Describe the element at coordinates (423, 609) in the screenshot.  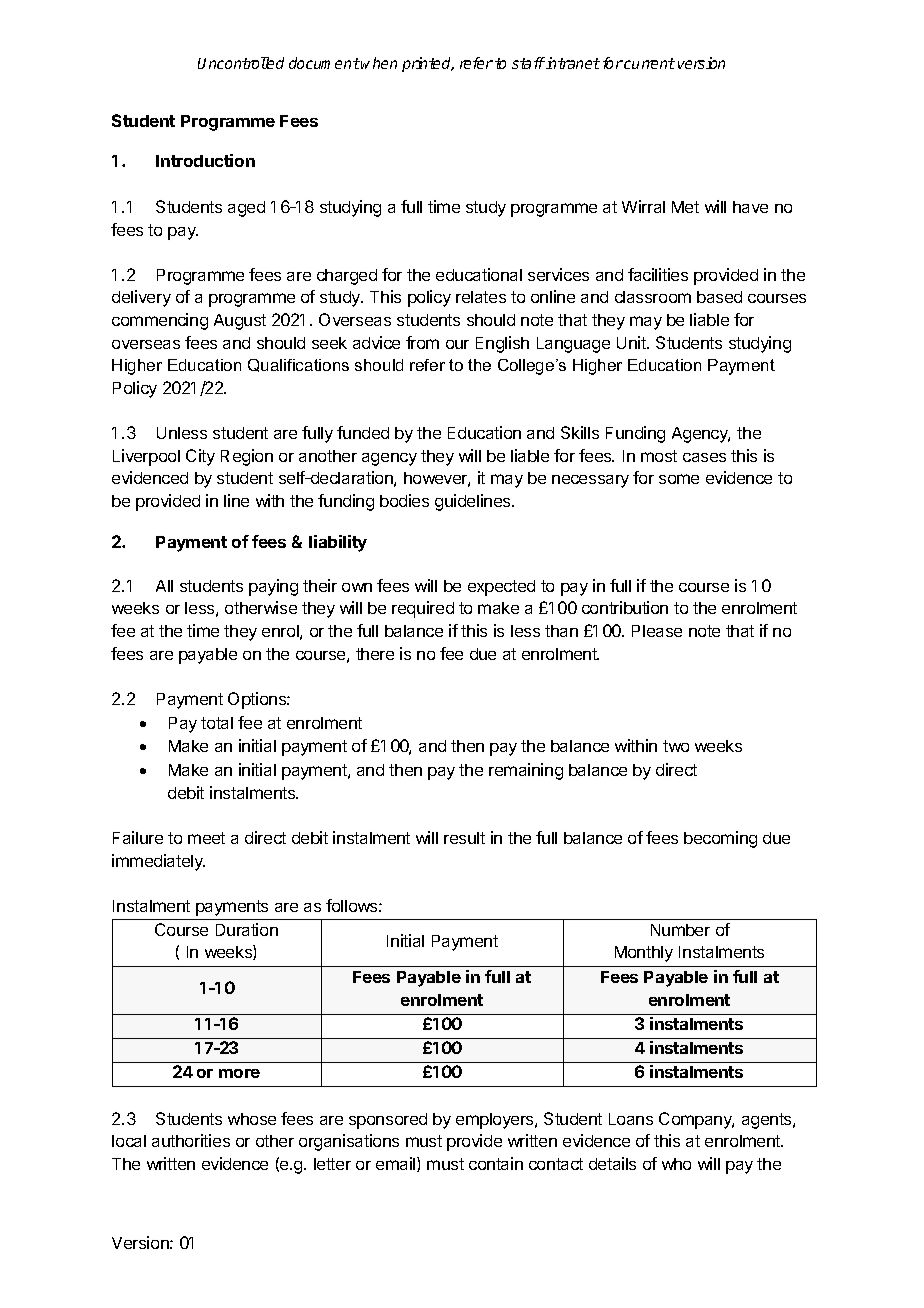
I see `required` at that location.
